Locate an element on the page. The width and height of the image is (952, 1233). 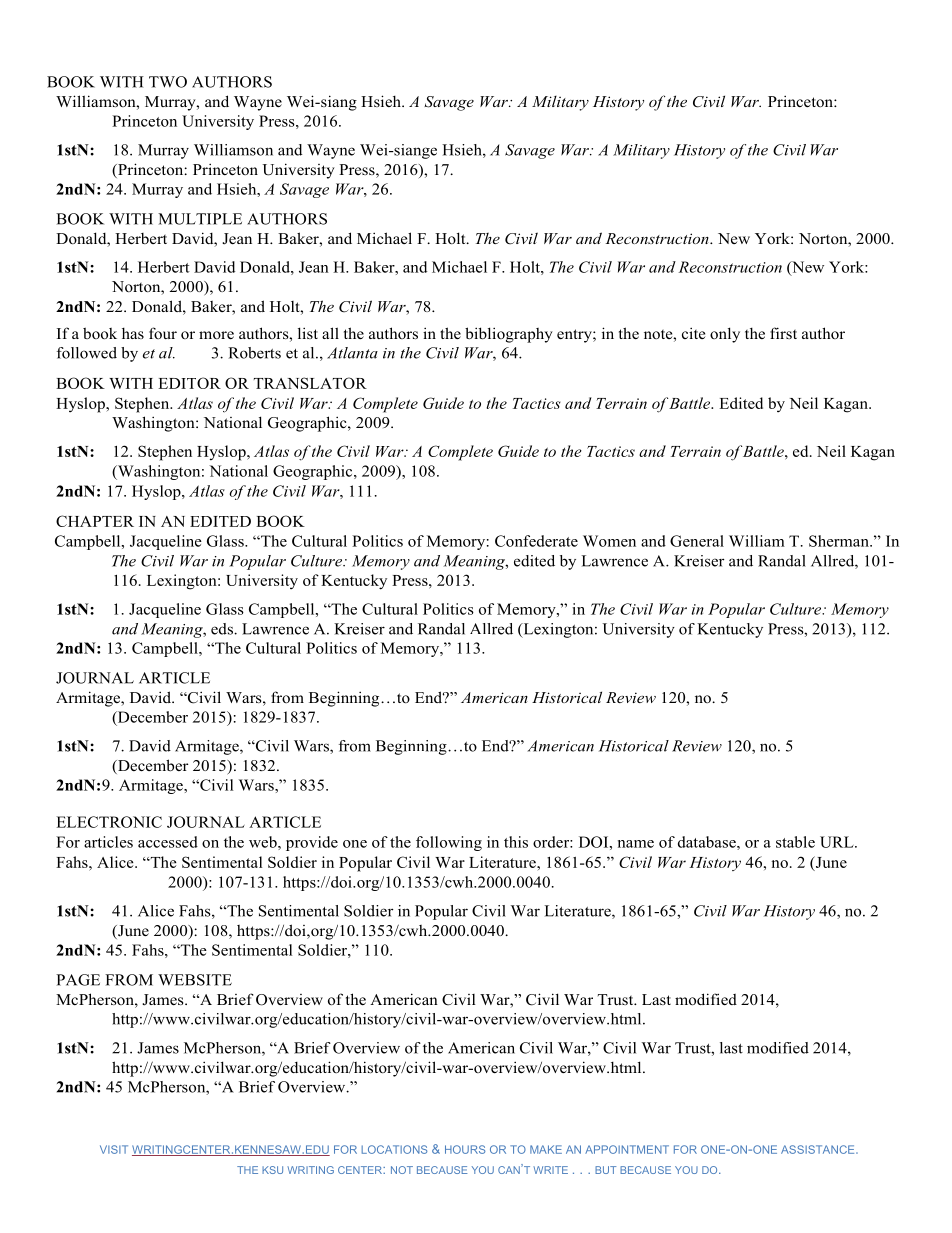
bibliography is located at coordinates (509, 335).
